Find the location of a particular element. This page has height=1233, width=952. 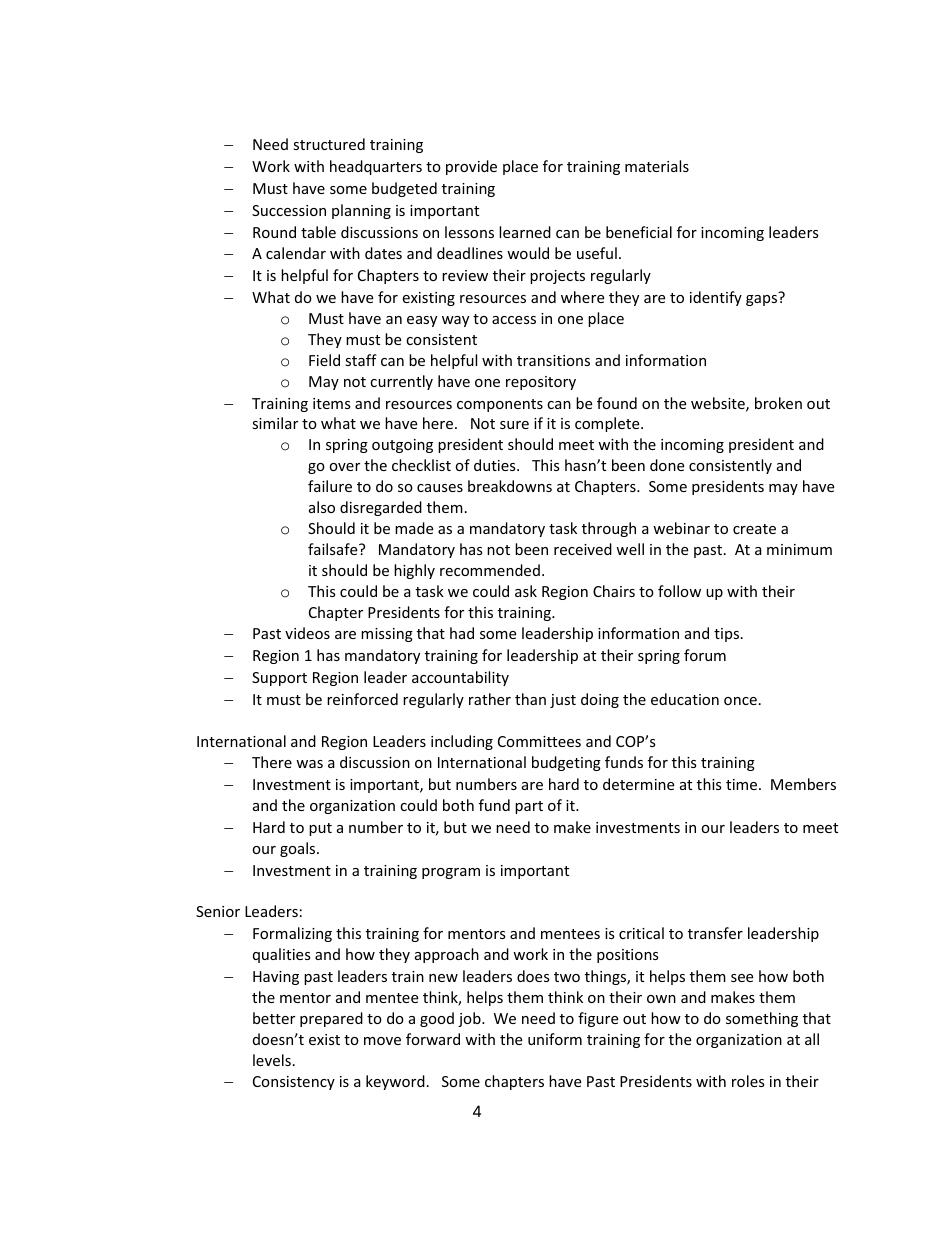

duties is located at coordinates (496, 465).
